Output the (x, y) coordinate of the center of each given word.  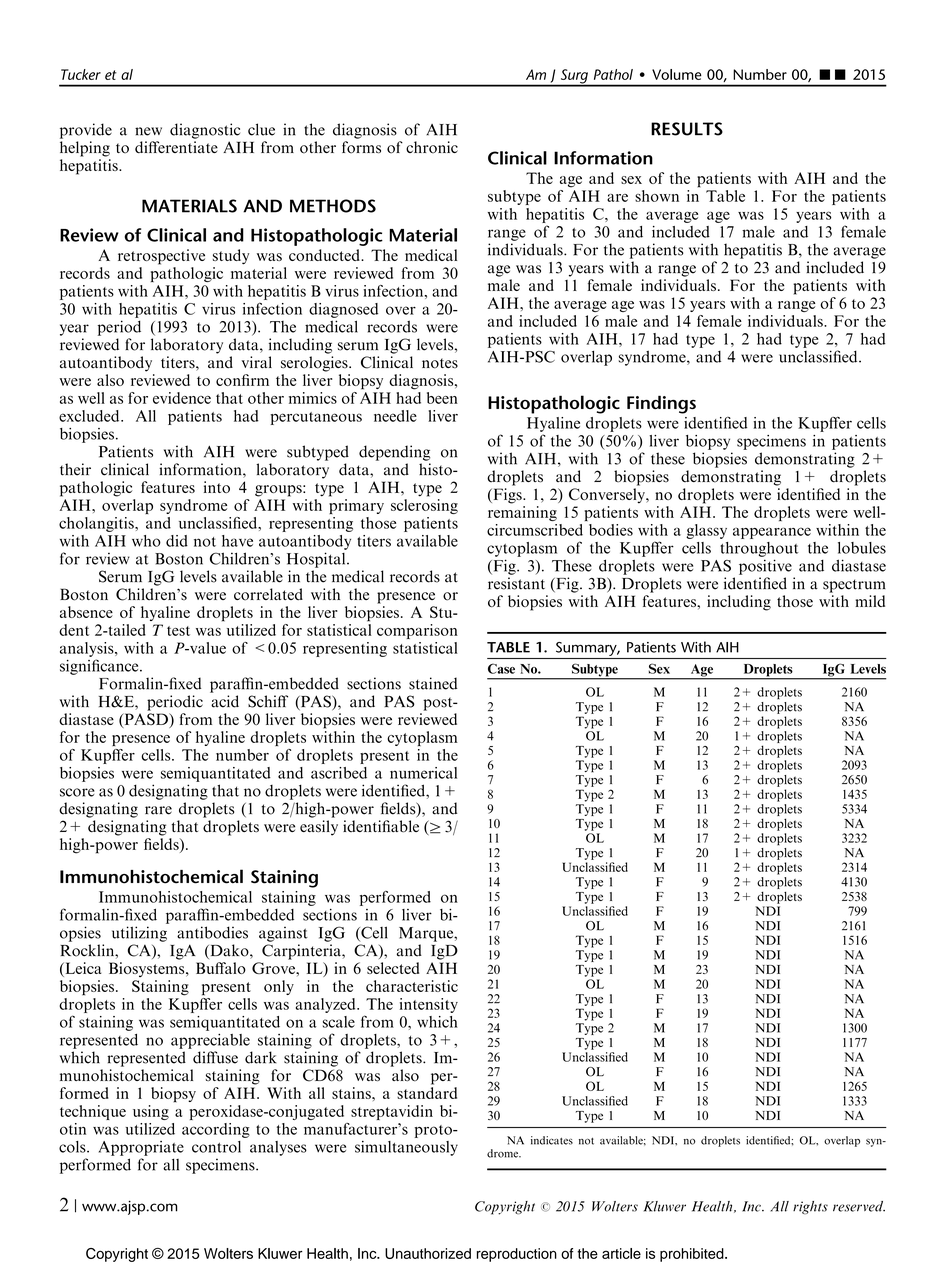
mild (870, 601)
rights (810, 1207)
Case (501, 668)
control (216, 1147)
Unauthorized (428, 1253)
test (178, 631)
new (148, 131)
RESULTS (687, 129)
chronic (432, 147)
